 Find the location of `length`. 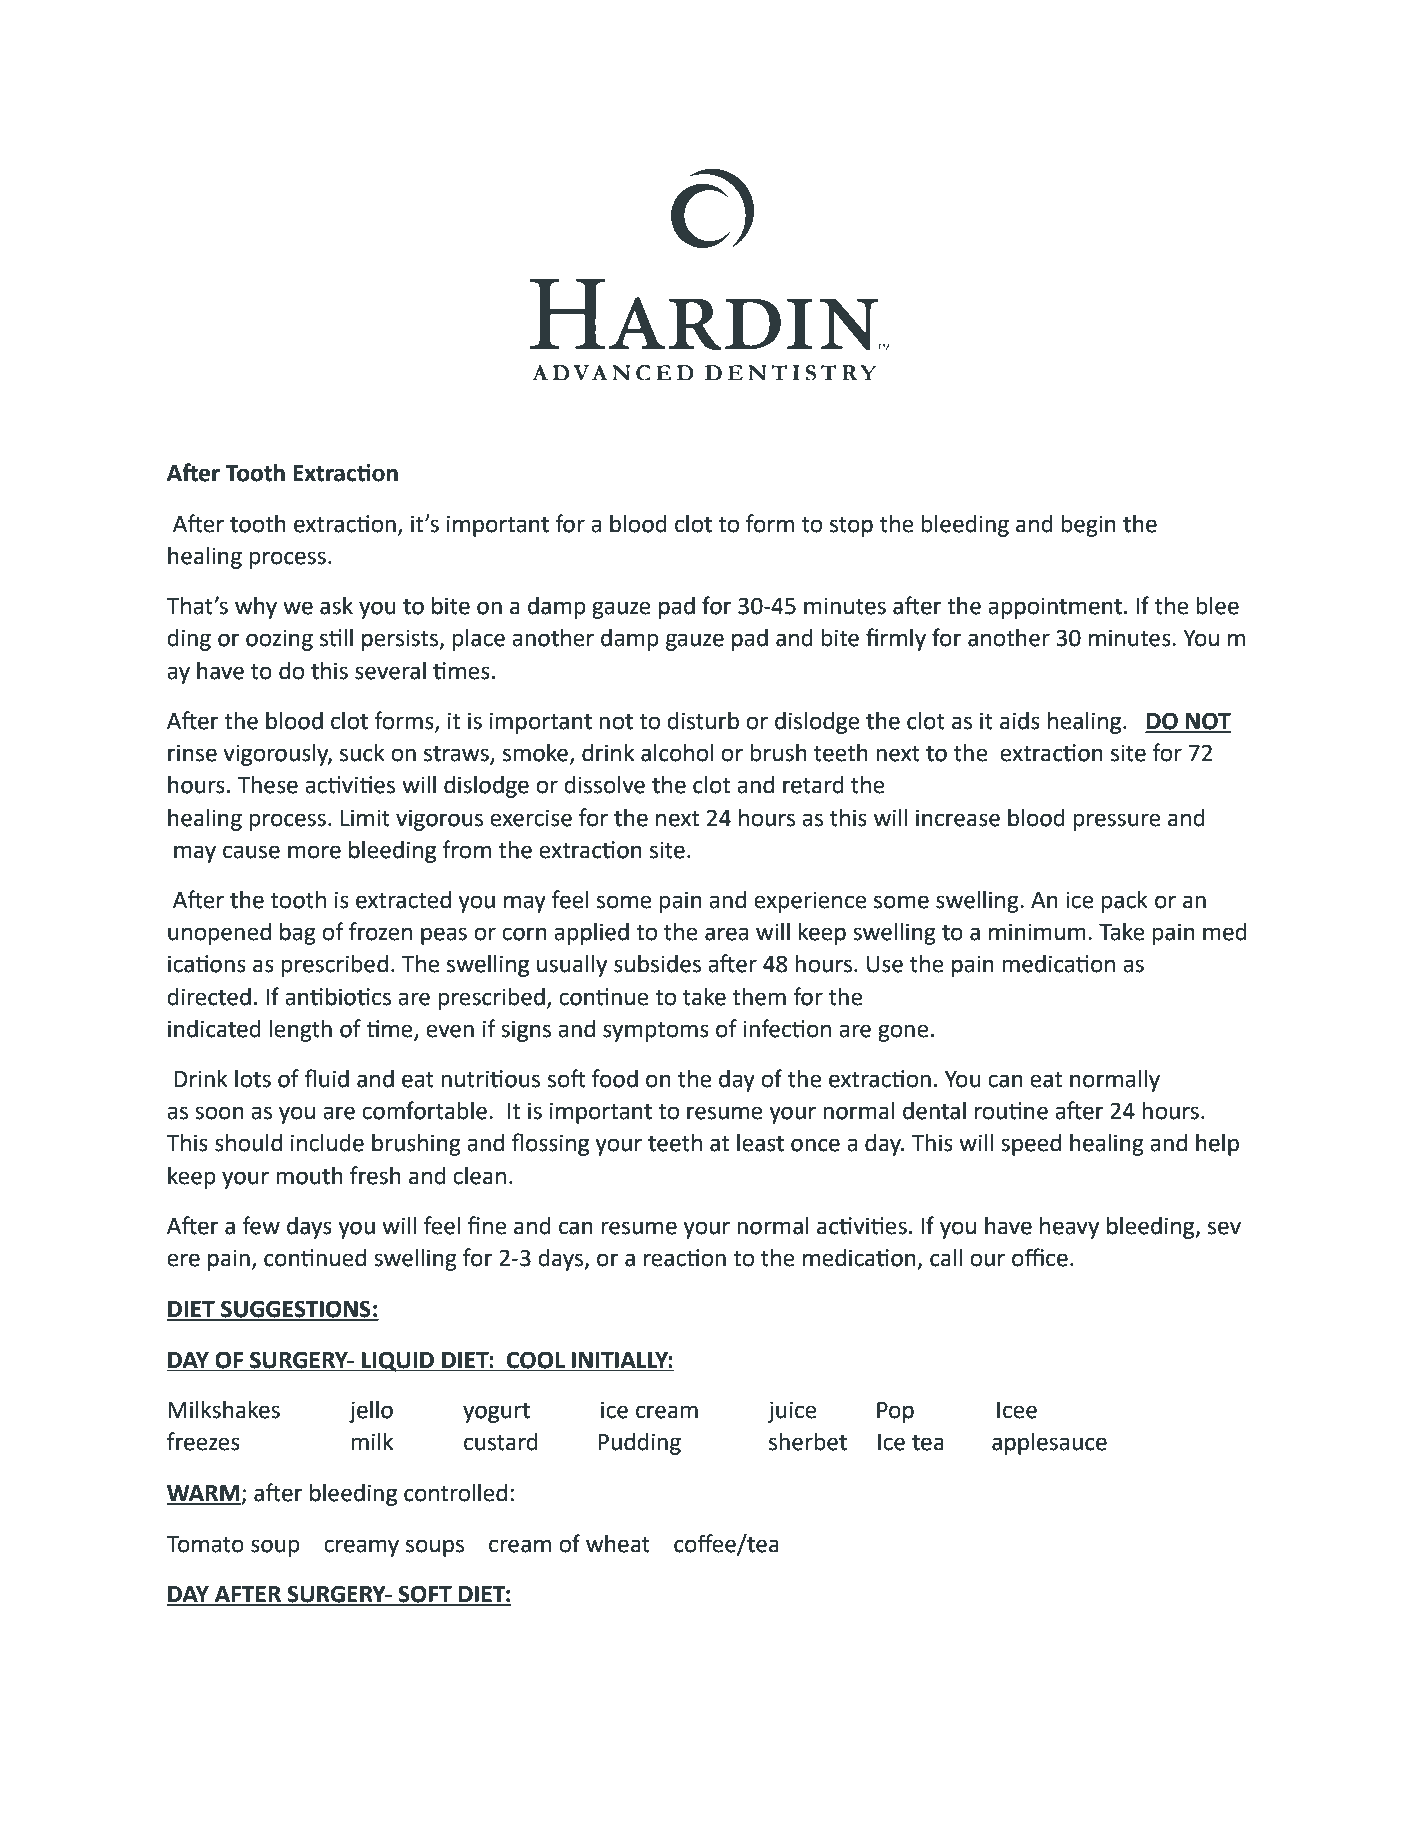

length is located at coordinates (300, 1031).
